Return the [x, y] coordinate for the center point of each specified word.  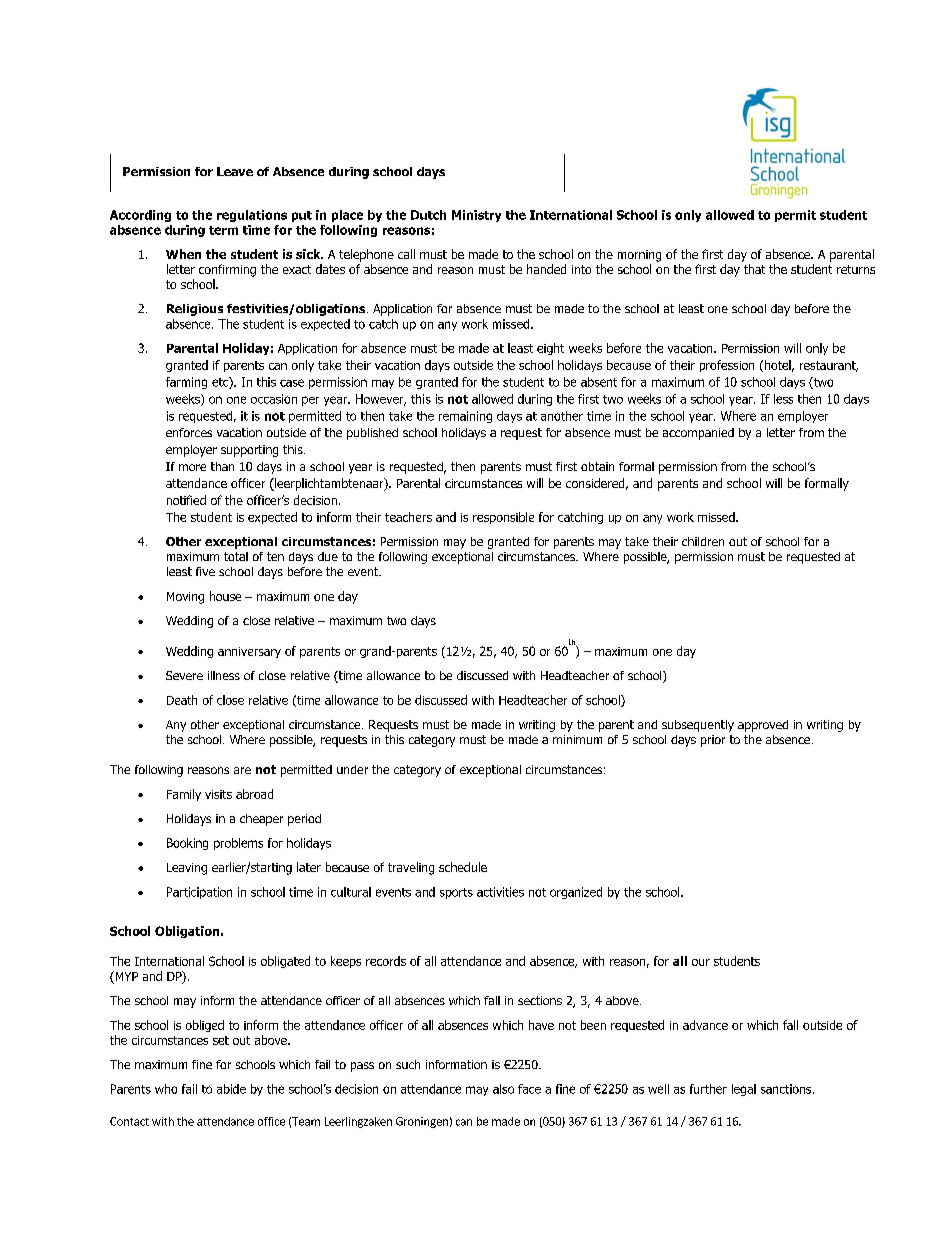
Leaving [187, 869]
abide [231, 1089]
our [701, 962]
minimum [577, 739]
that [754, 269]
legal [744, 1090]
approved [763, 726]
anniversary [249, 652]
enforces [189, 432]
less [783, 399]
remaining [465, 417]
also [503, 1089]
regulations [252, 216]
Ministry [476, 216]
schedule [463, 867]
